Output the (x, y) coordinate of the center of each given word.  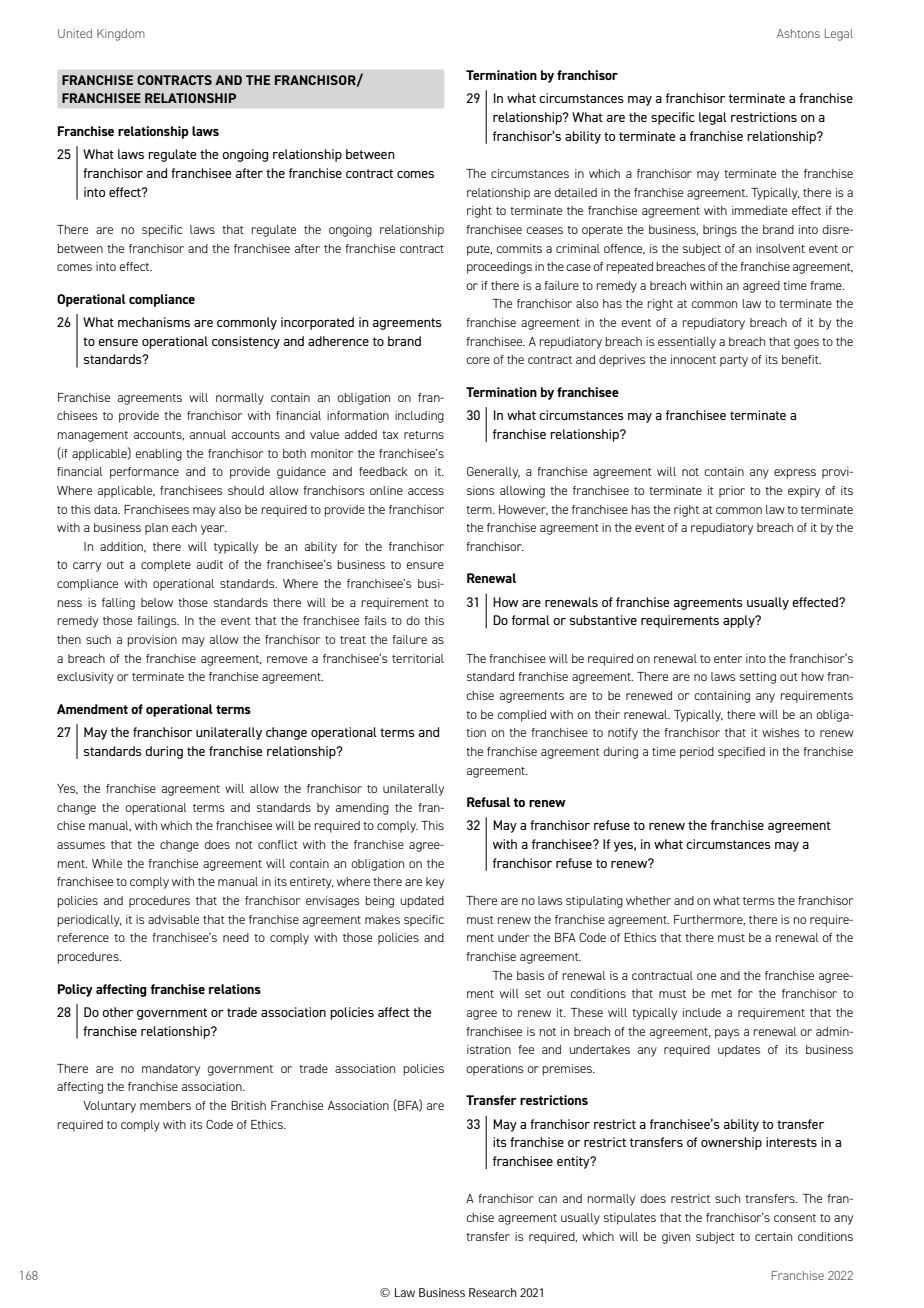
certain (773, 1236)
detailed (575, 192)
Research (493, 1292)
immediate (759, 210)
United (75, 33)
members (165, 1105)
